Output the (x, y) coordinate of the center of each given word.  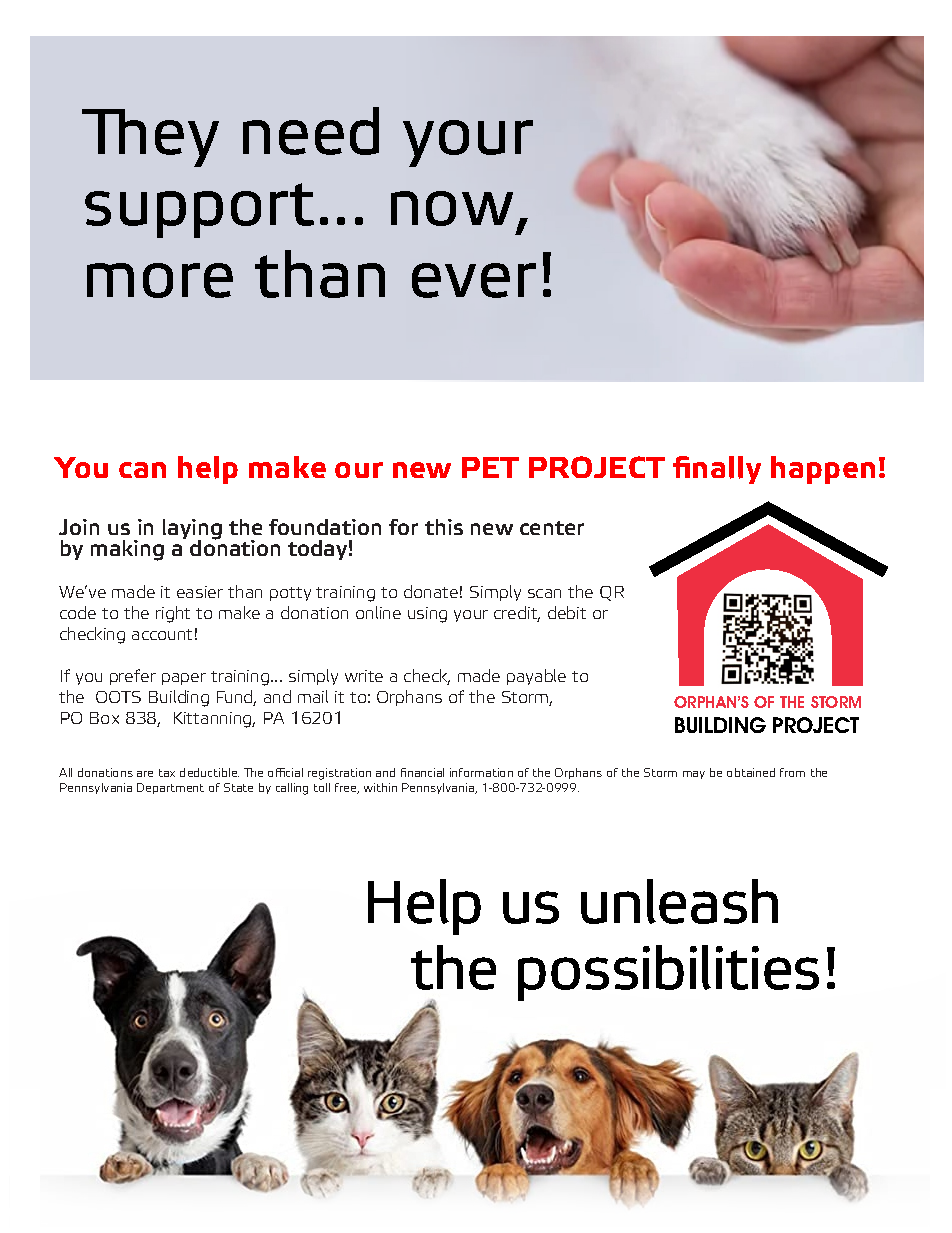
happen (823, 470)
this (444, 527)
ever (474, 280)
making (127, 550)
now (452, 208)
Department (170, 788)
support (199, 210)
